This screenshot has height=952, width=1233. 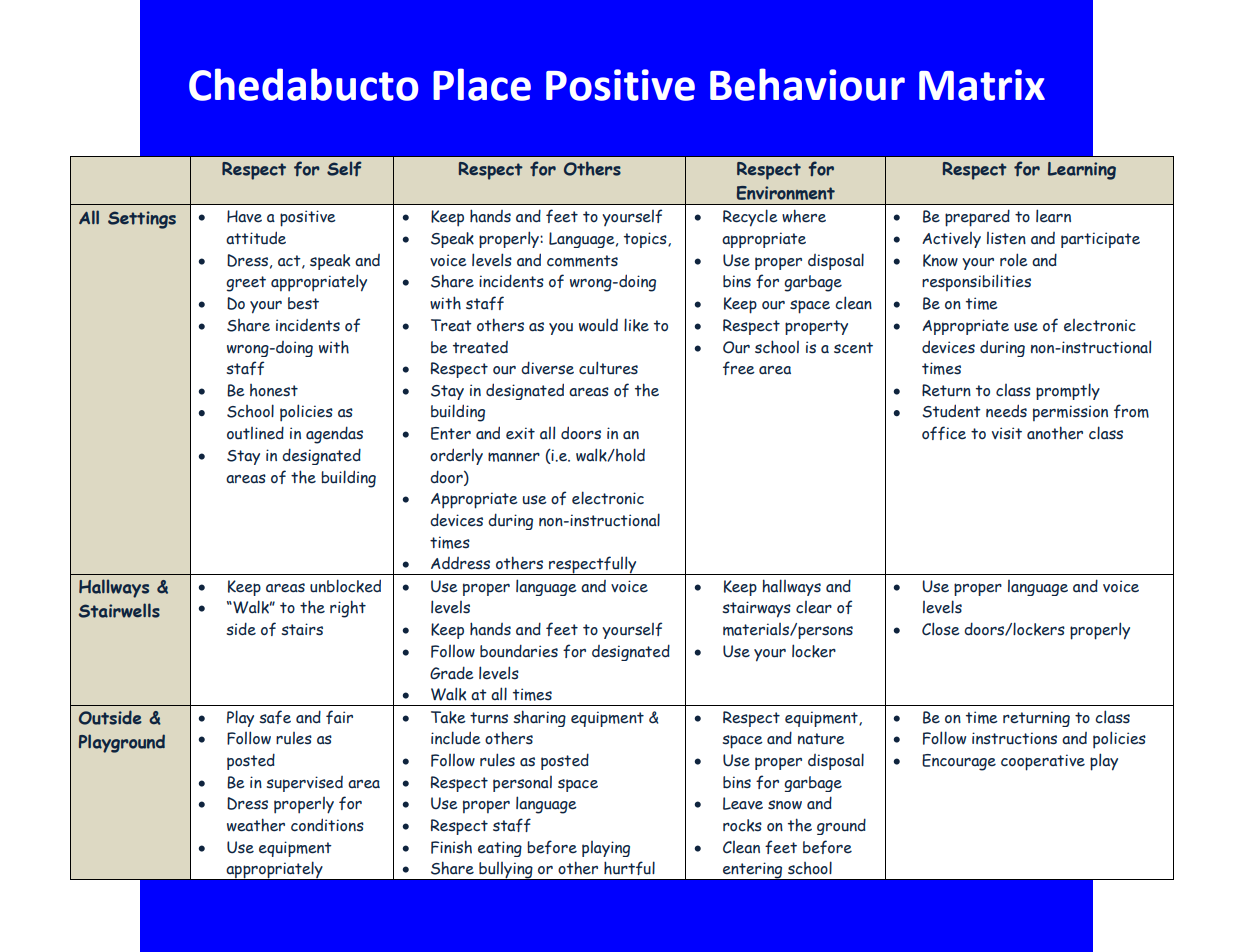 I want to click on honest, so click(x=274, y=390).
